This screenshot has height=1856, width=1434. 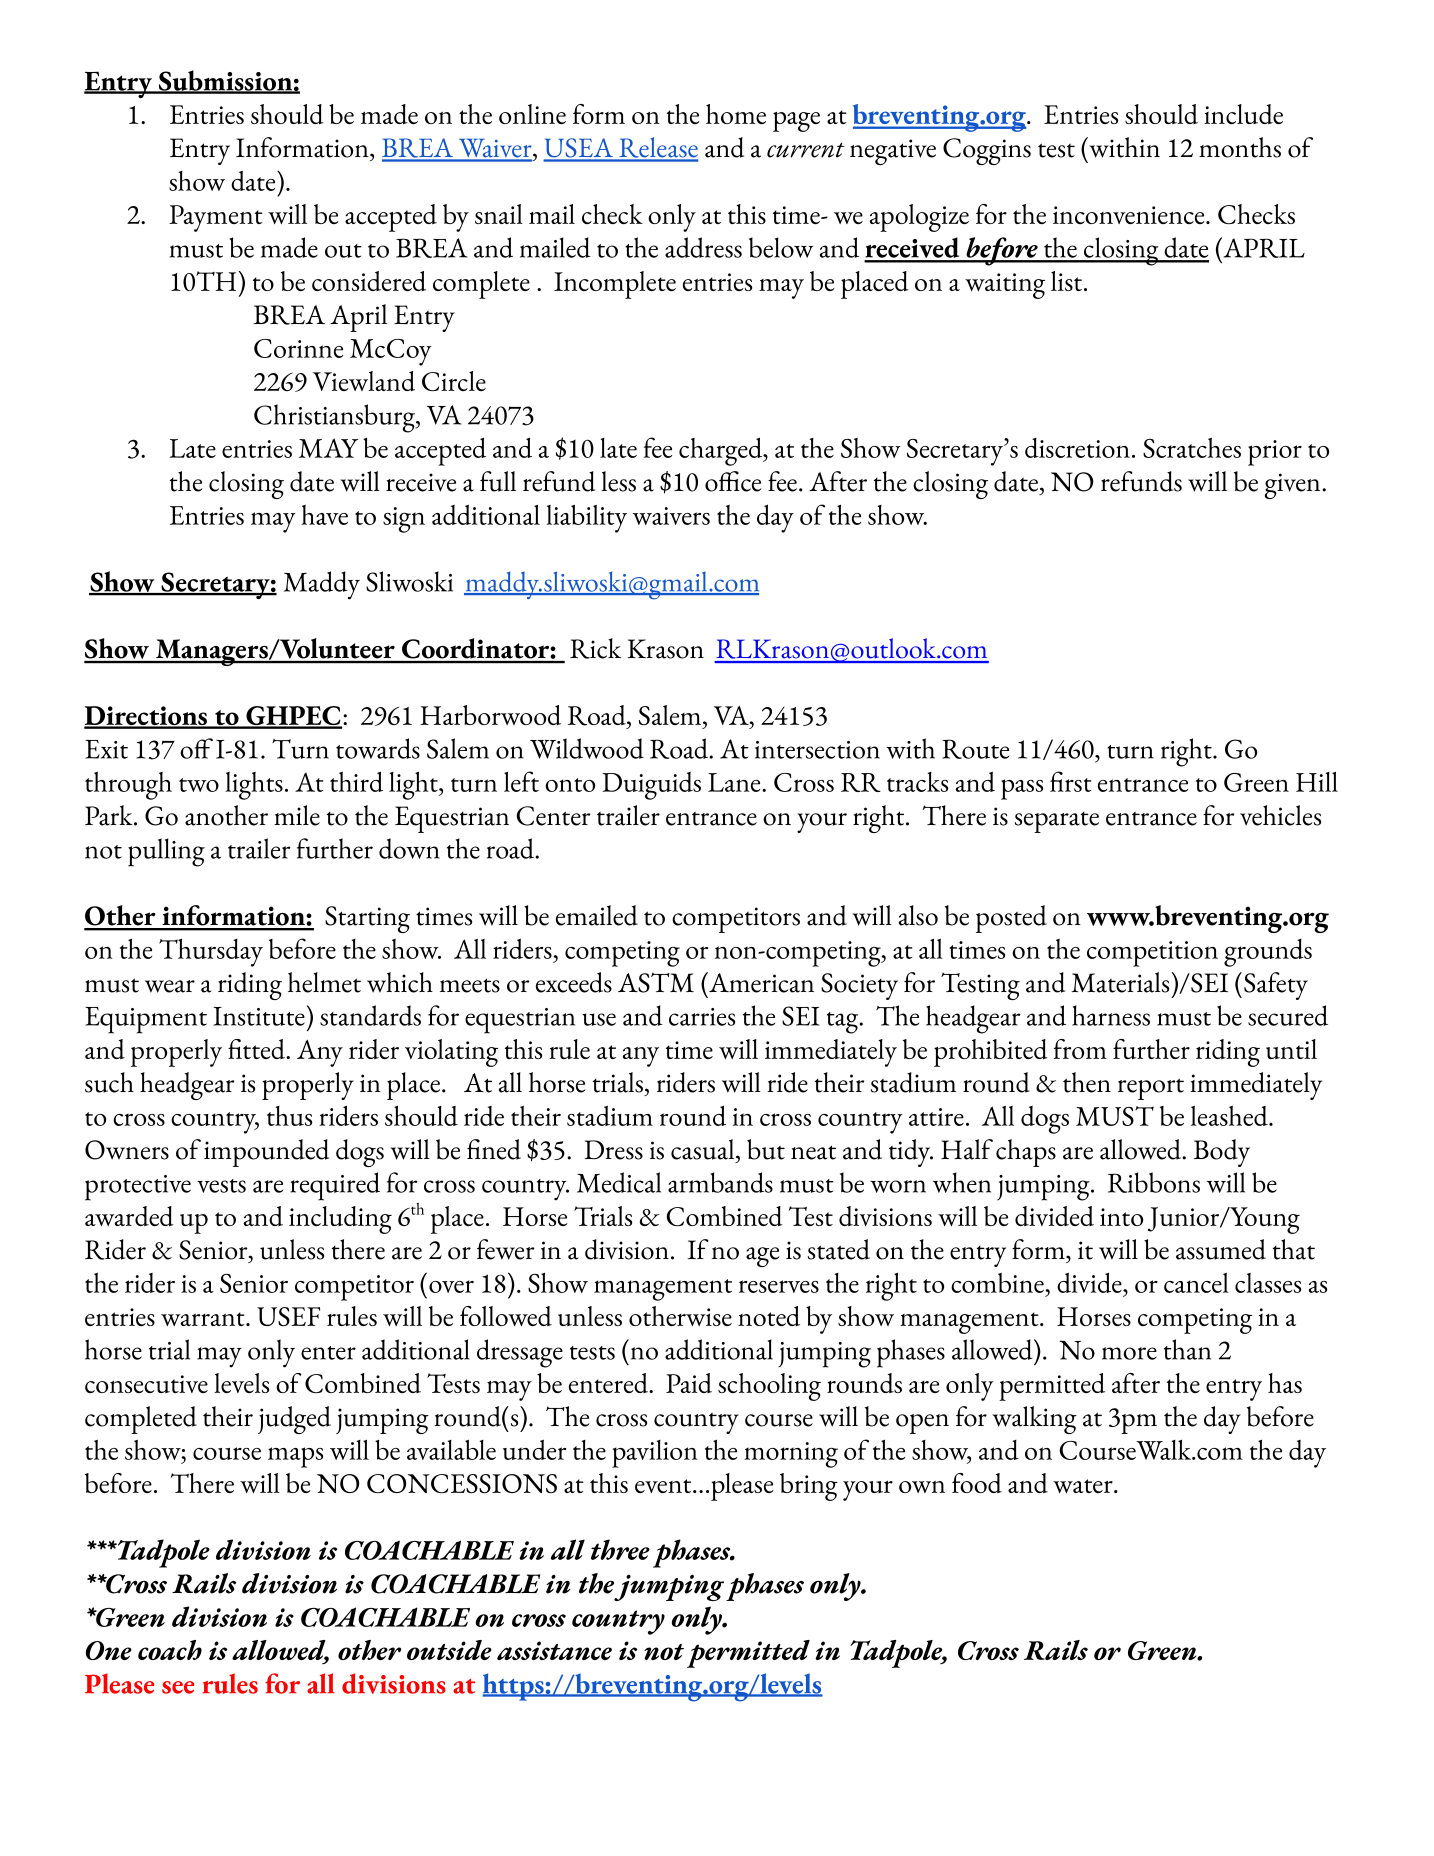 I want to click on home, so click(x=736, y=114).
